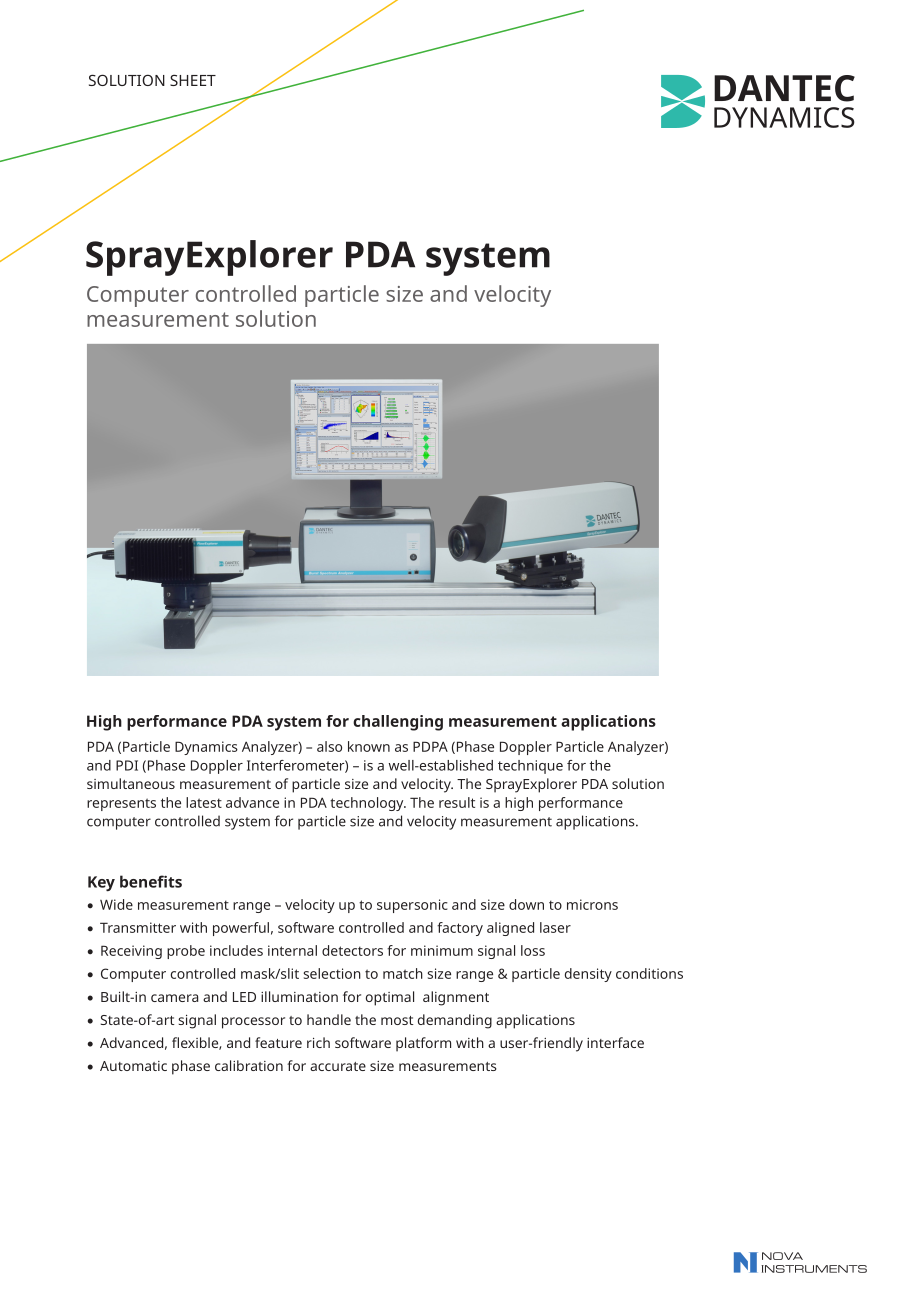  Describe the element at coordinates (329, 746) in the document. I see `also` at that location.
